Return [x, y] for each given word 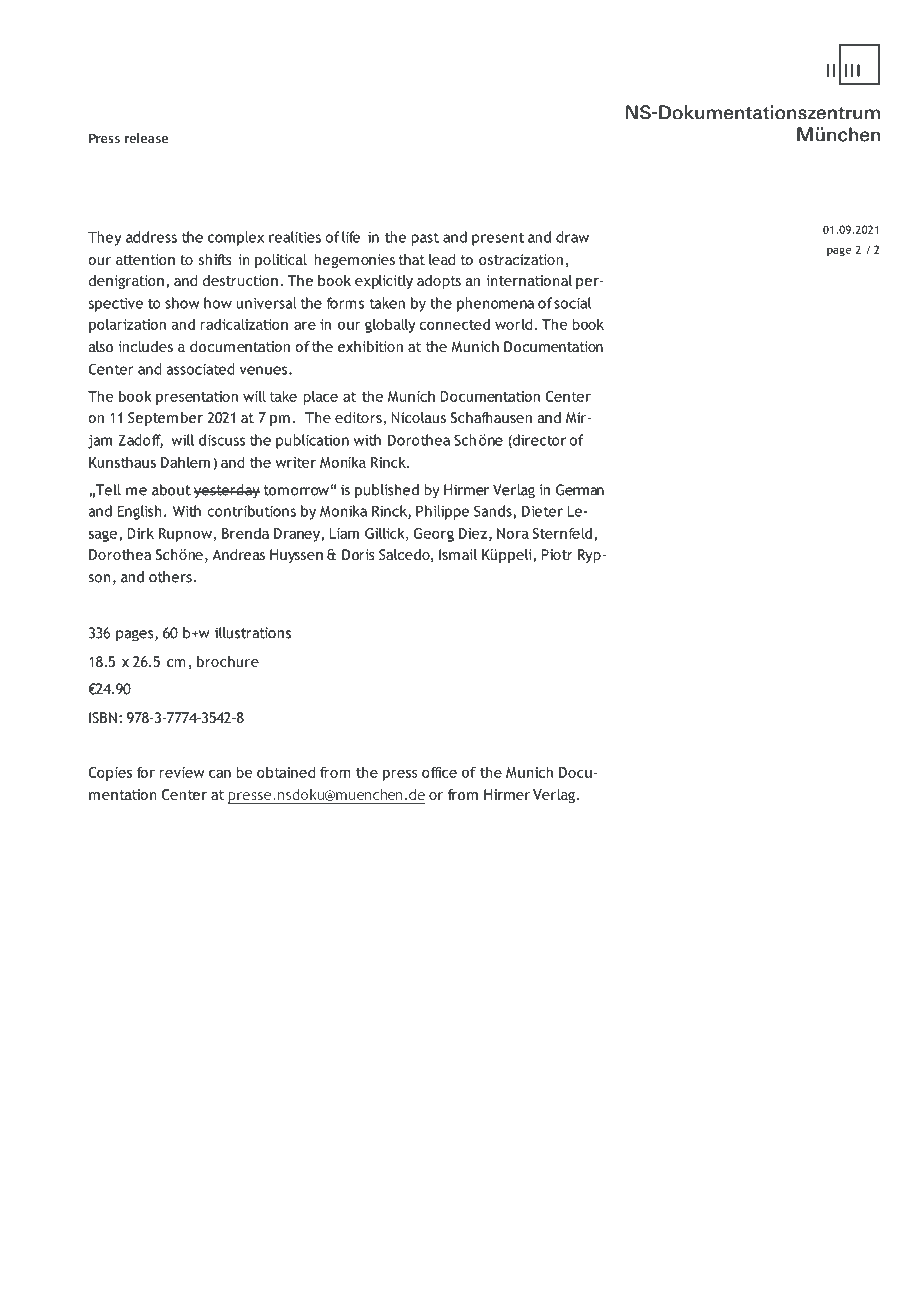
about [171, 490]
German [580, 490]
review [182, 772]
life [351, 237]
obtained [286, 772]
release [146, 138]
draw [572, 237]
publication [312, 441]
